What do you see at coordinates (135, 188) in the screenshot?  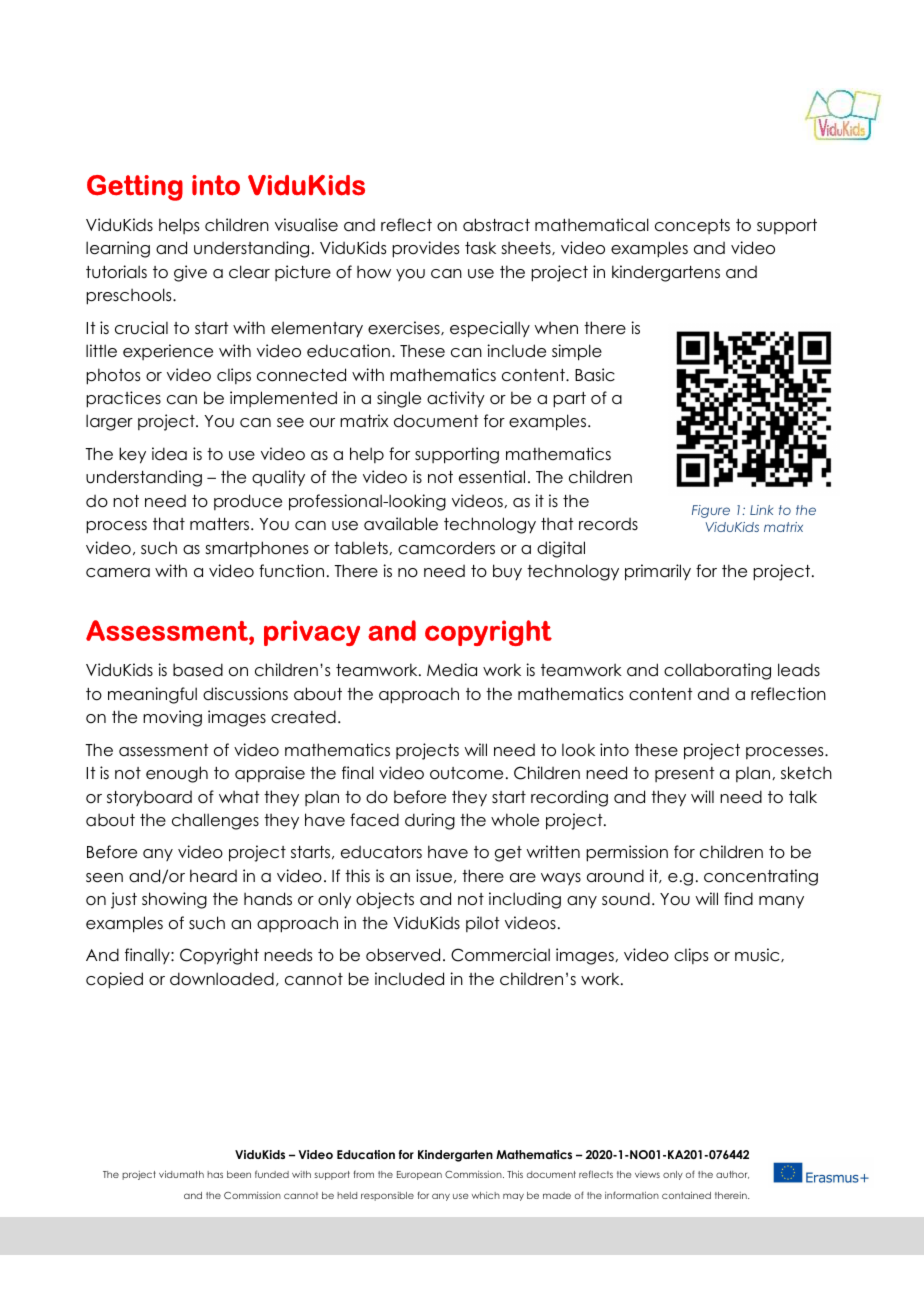 I see `Getting` at bounding box center [135, 188].
